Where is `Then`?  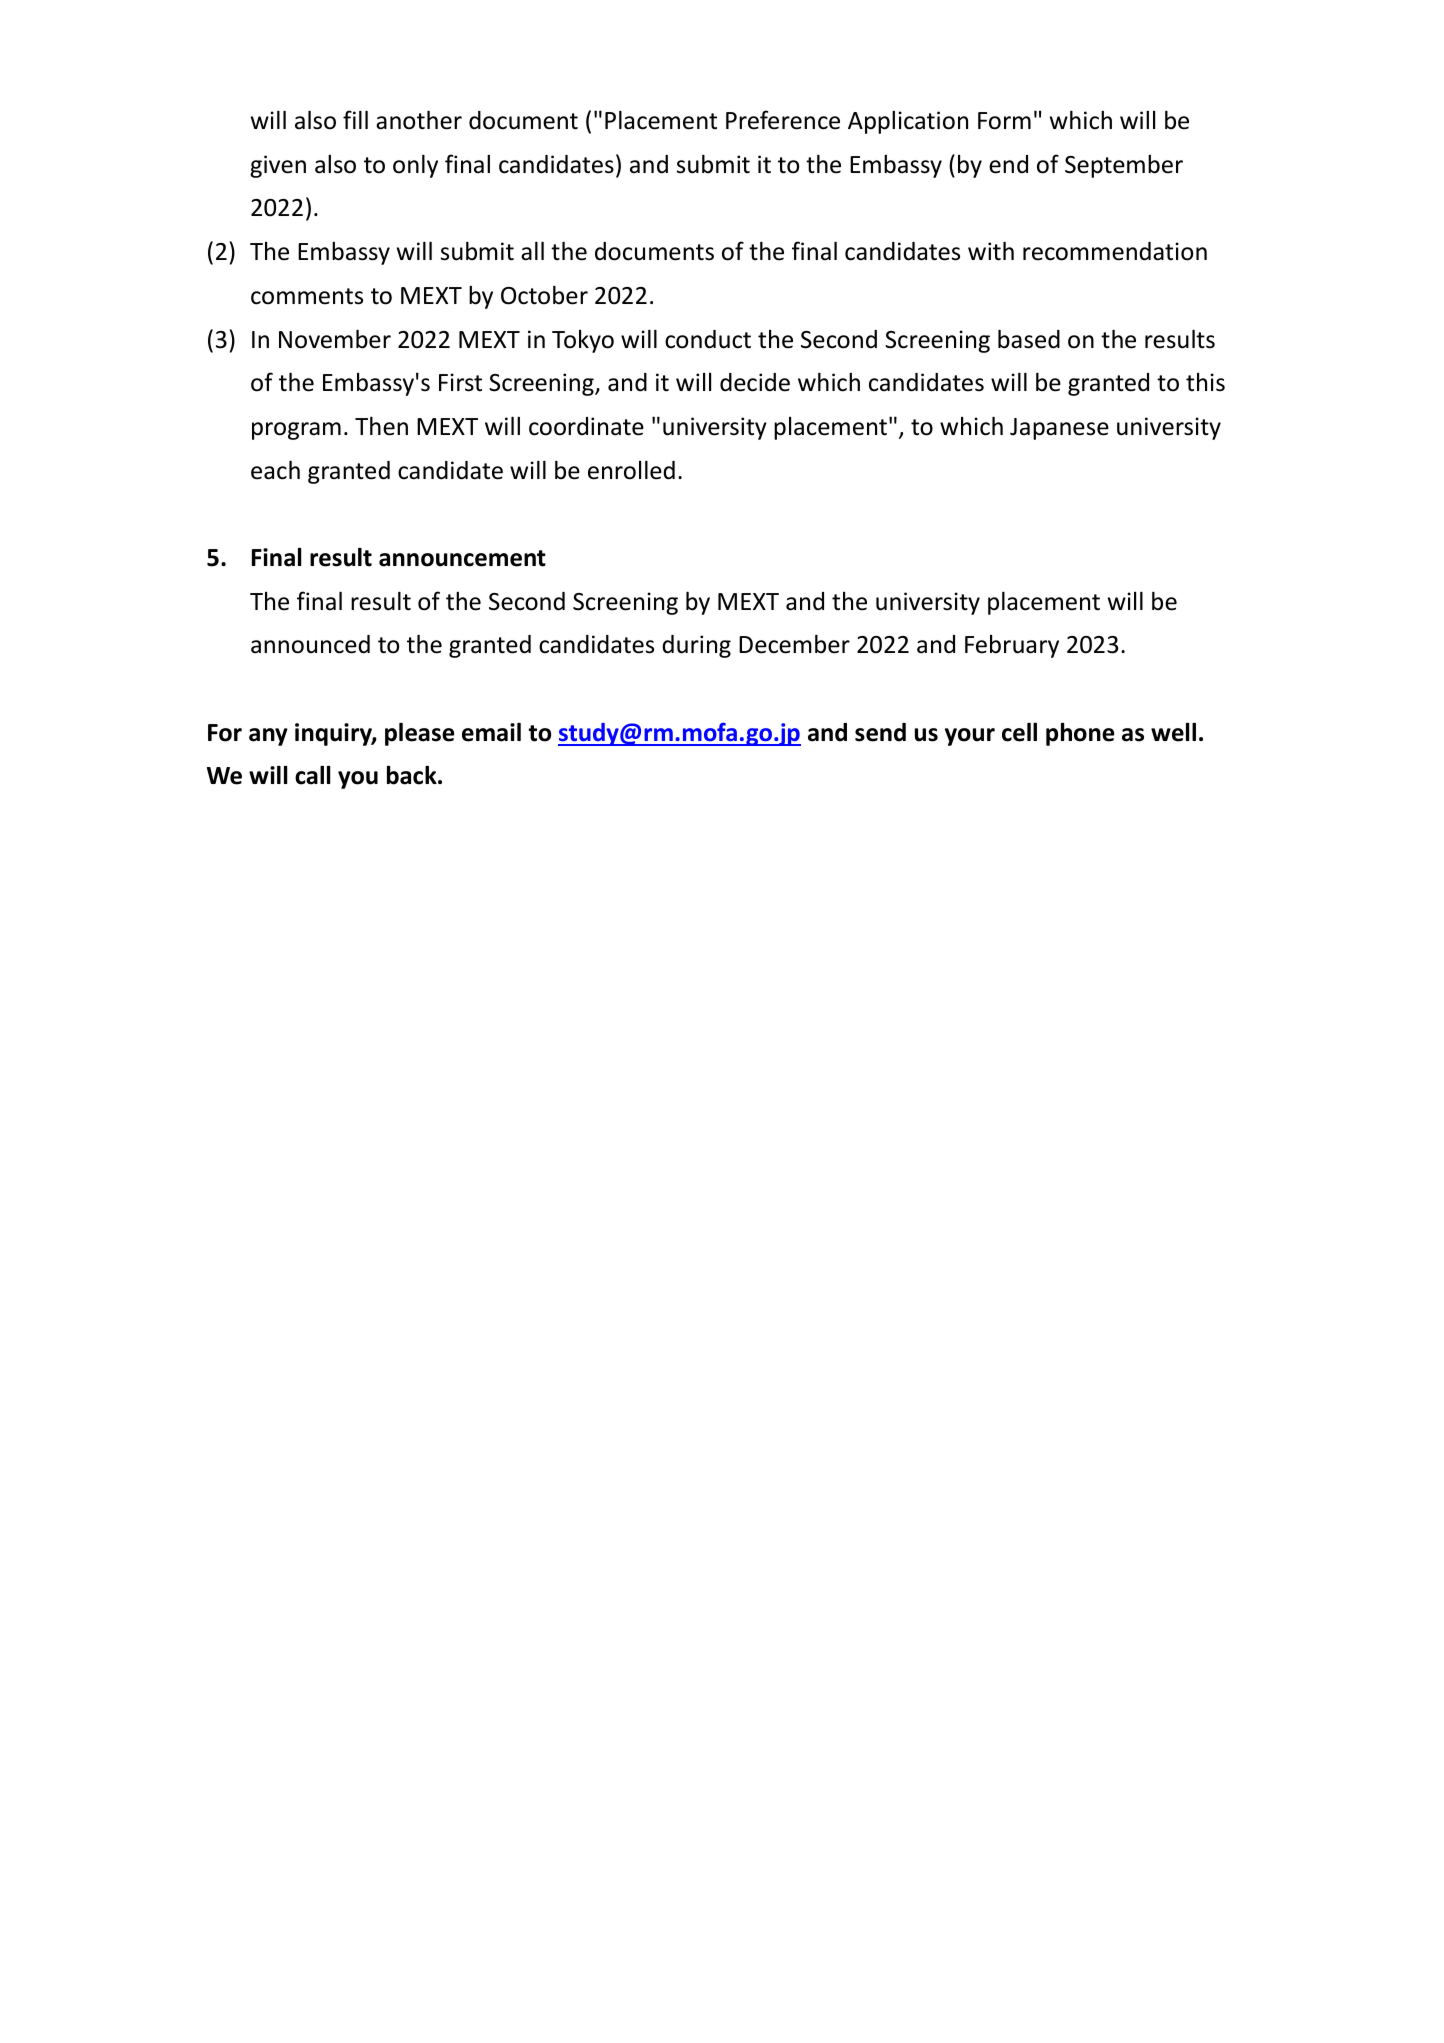 Then is located at coordinates (381, 426).
